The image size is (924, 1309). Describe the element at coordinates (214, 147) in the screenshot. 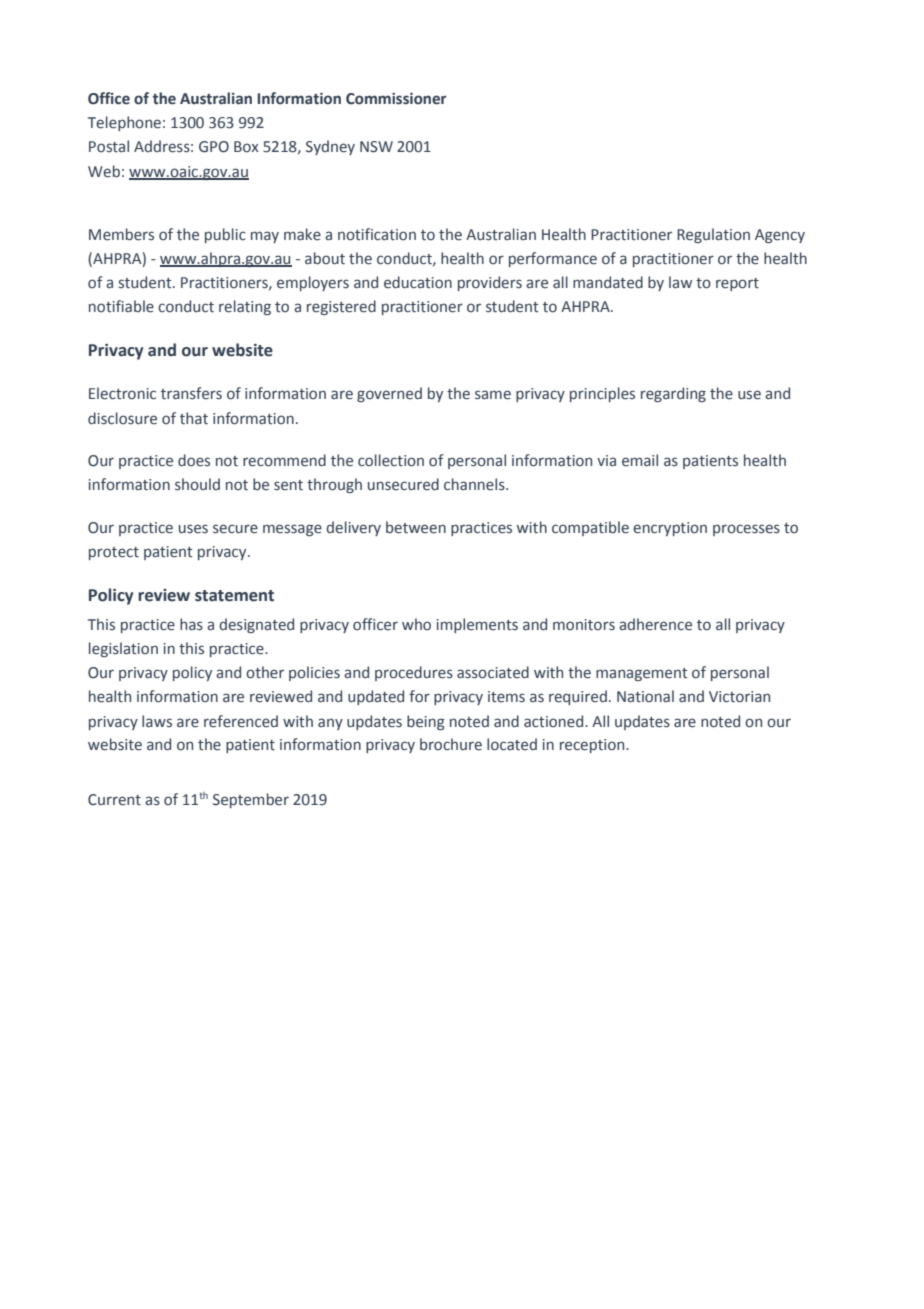

I see `GPO` at that location.
